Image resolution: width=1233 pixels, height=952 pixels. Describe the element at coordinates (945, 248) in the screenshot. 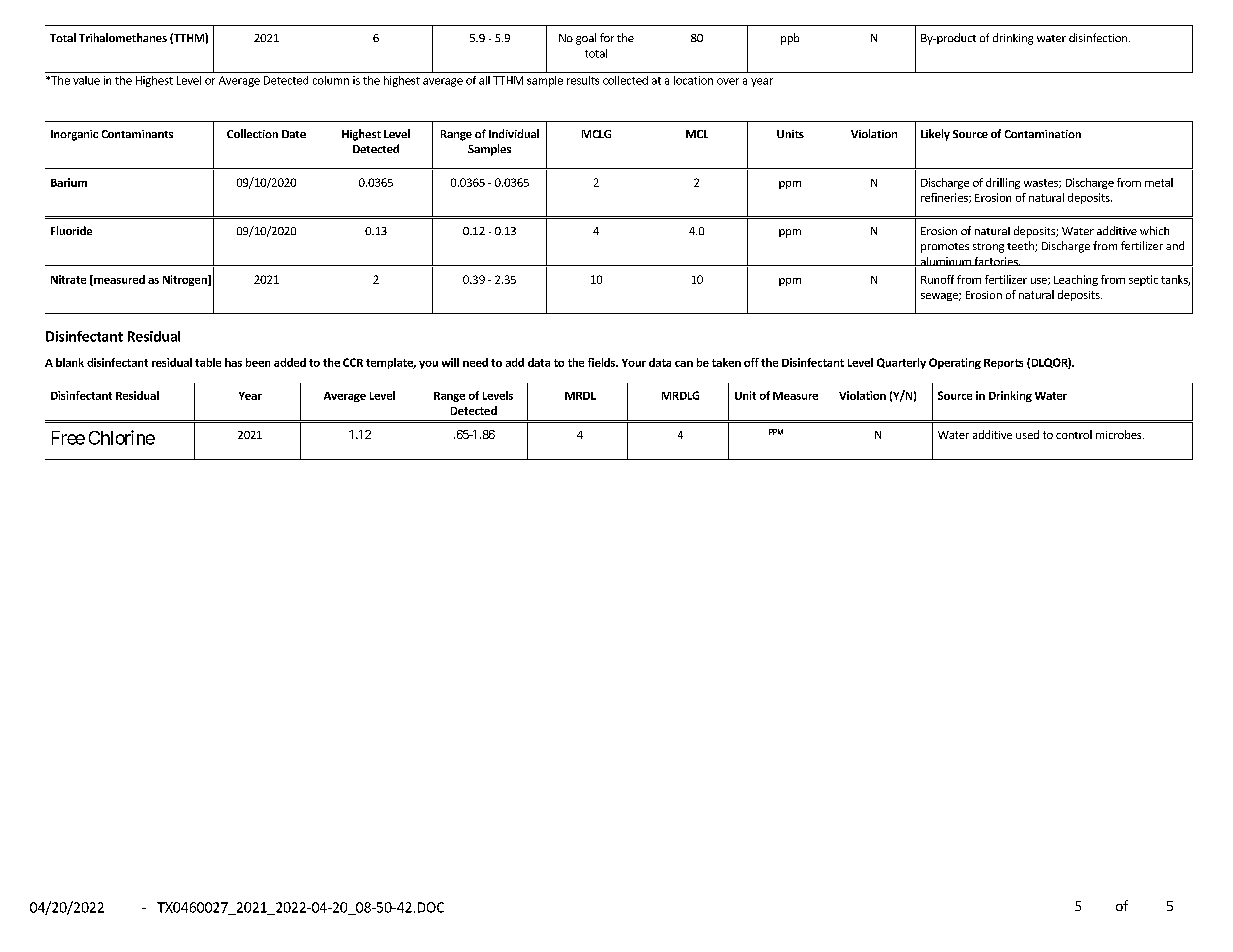

I see `promotes` at that location.
